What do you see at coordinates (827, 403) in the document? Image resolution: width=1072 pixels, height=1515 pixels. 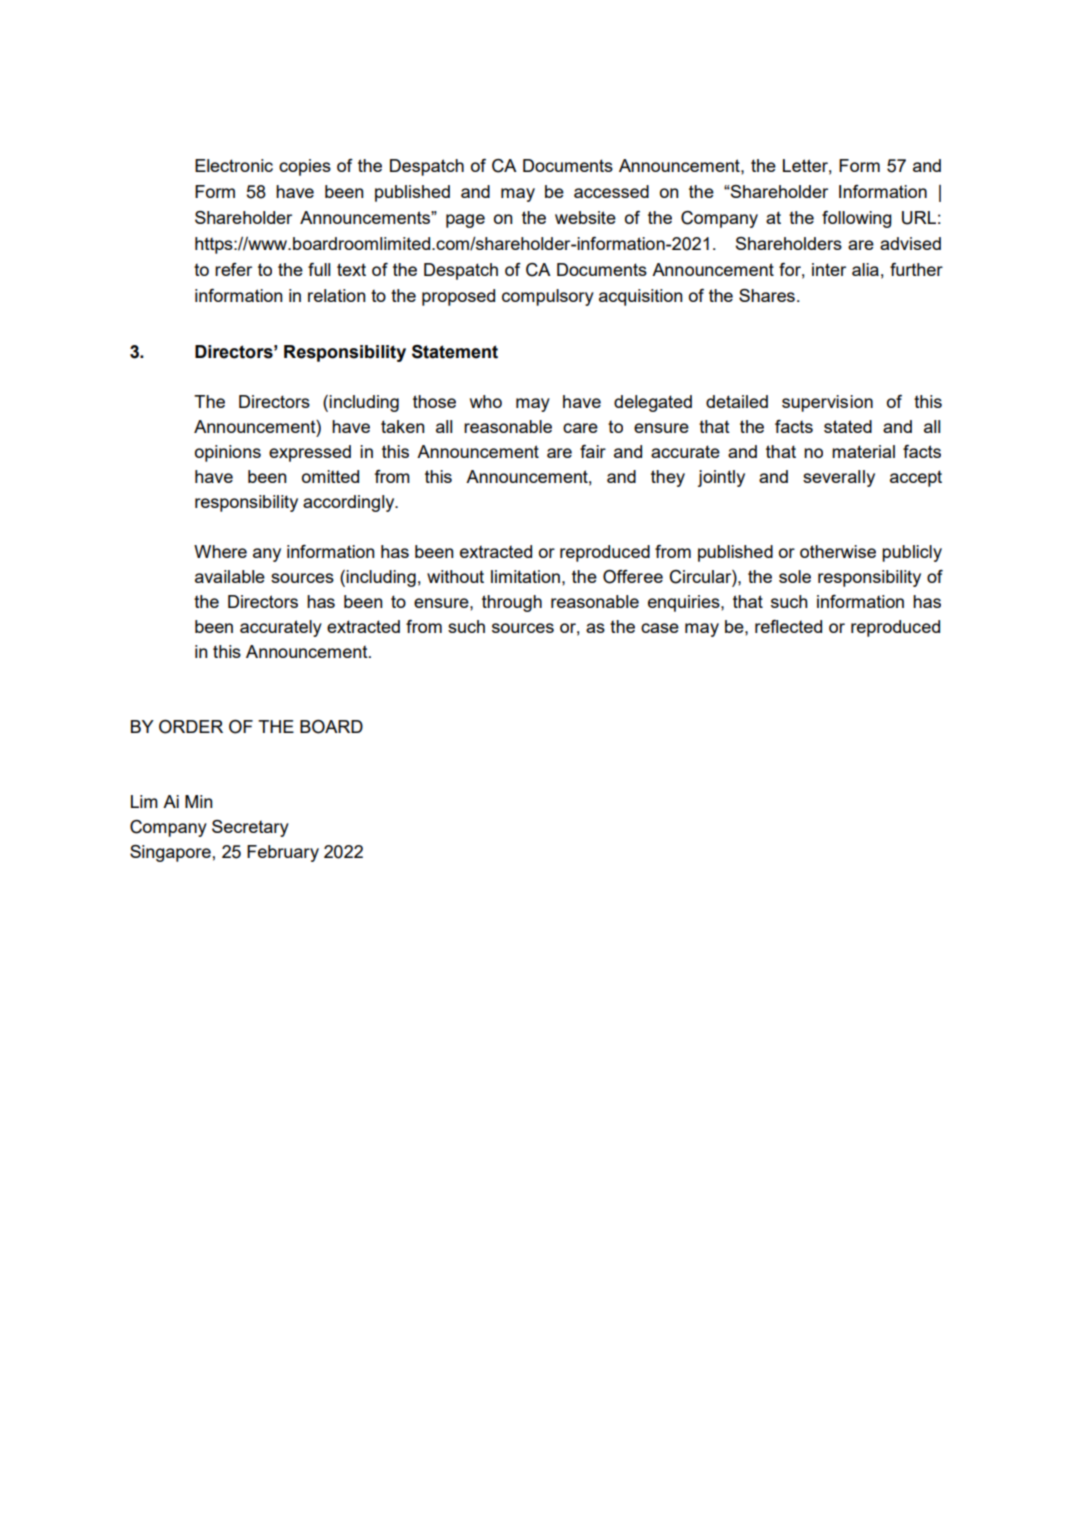 I see `supervision` at bounding box center [827, 403].
